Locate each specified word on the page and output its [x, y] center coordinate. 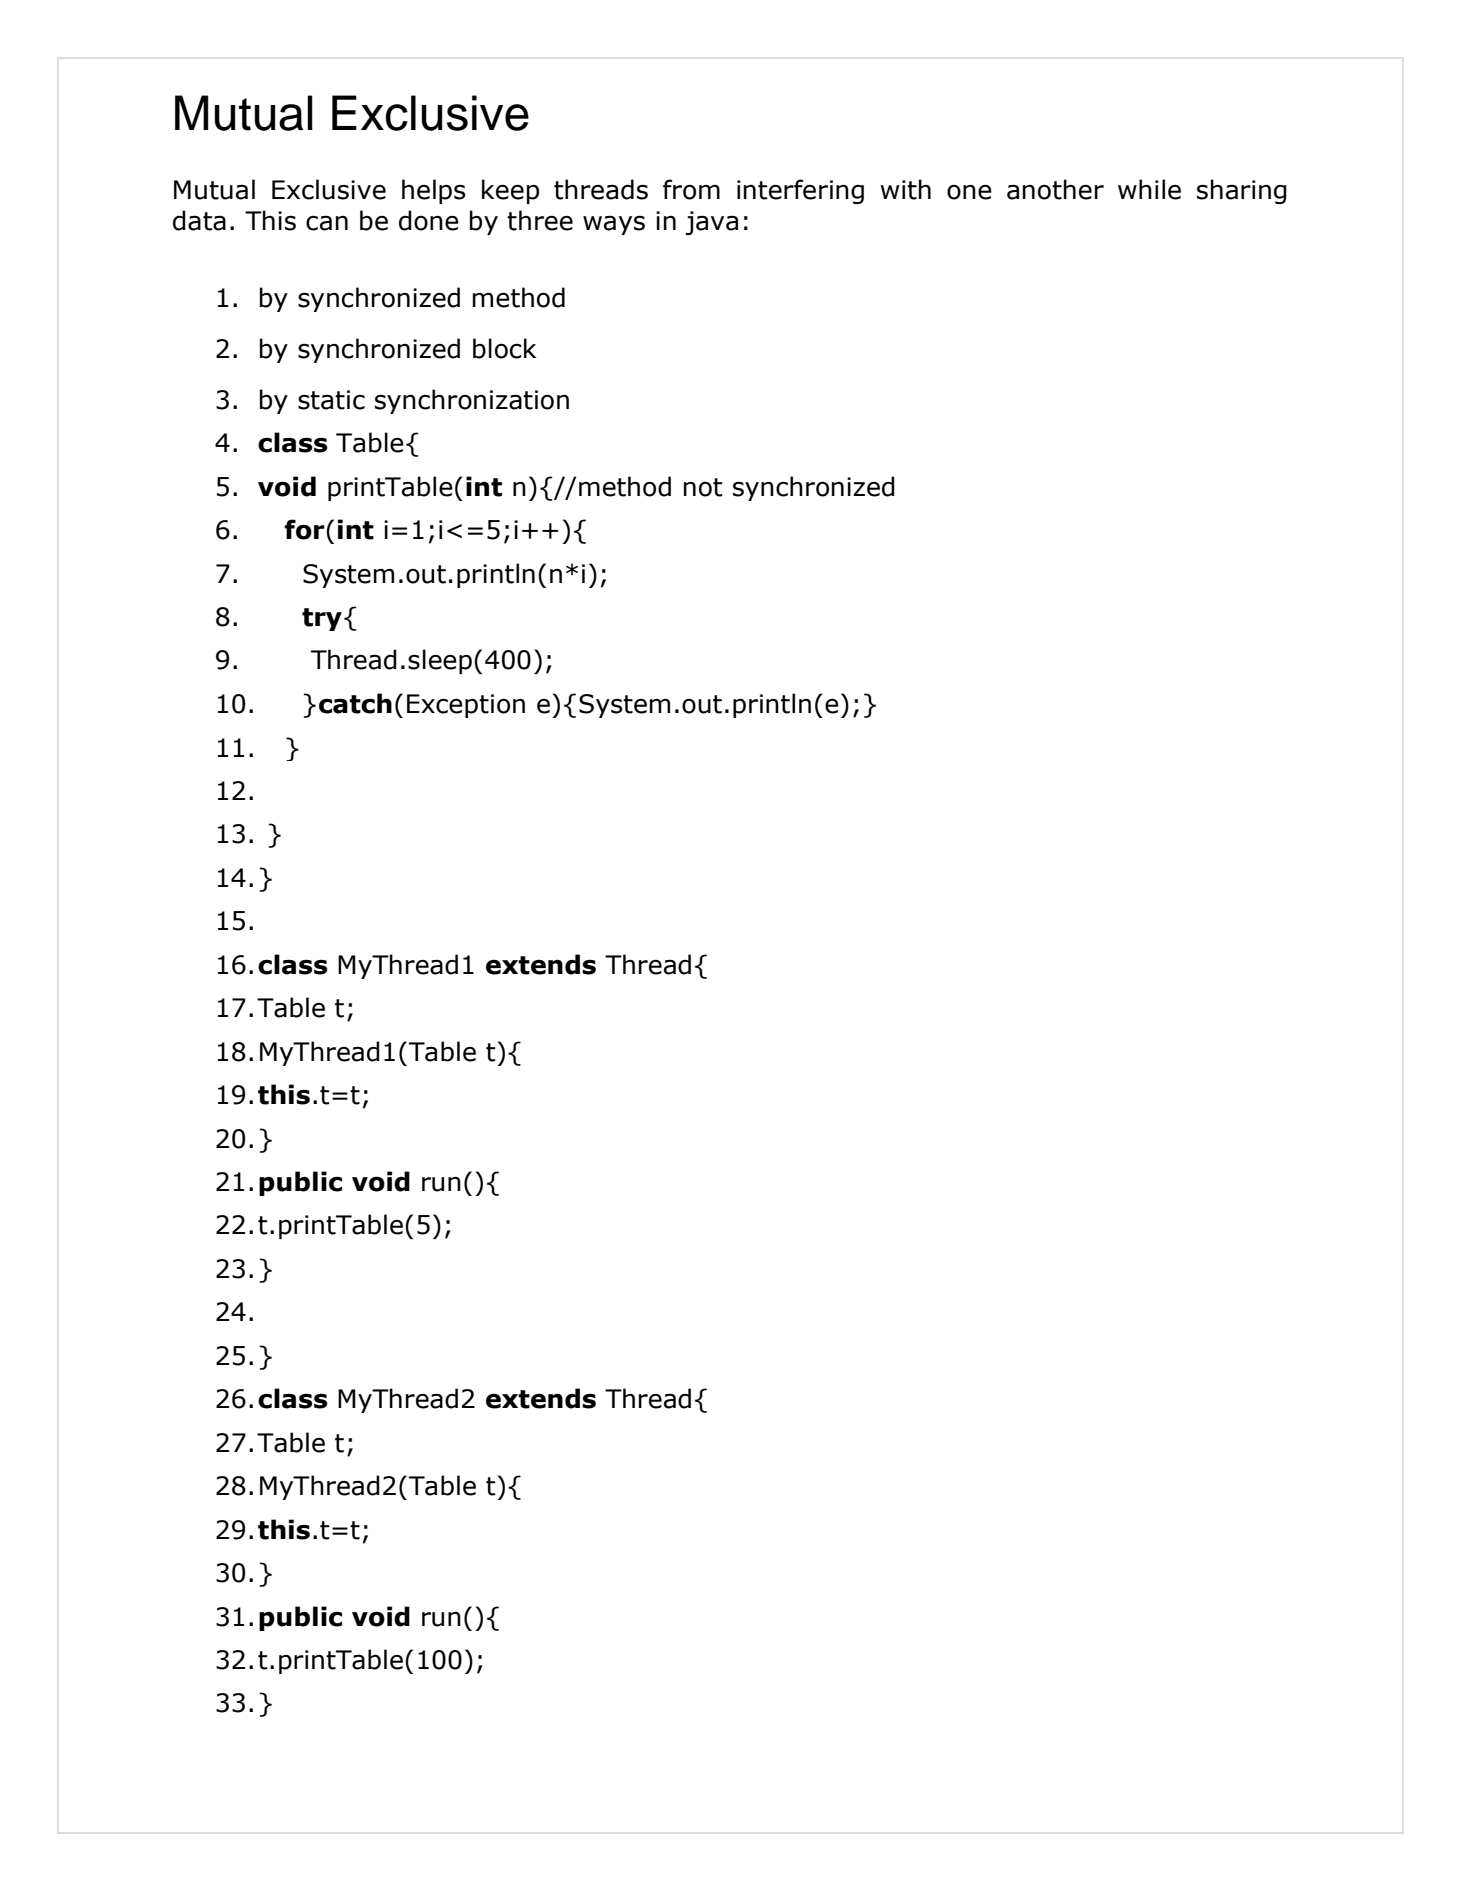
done [429, 220]
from [691, 189]
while [1149, 189]
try [322, 619]
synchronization [472, 401]
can [327, 223]
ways [614, 225]
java [711, 223]
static [331, 400]
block [504, 348]
